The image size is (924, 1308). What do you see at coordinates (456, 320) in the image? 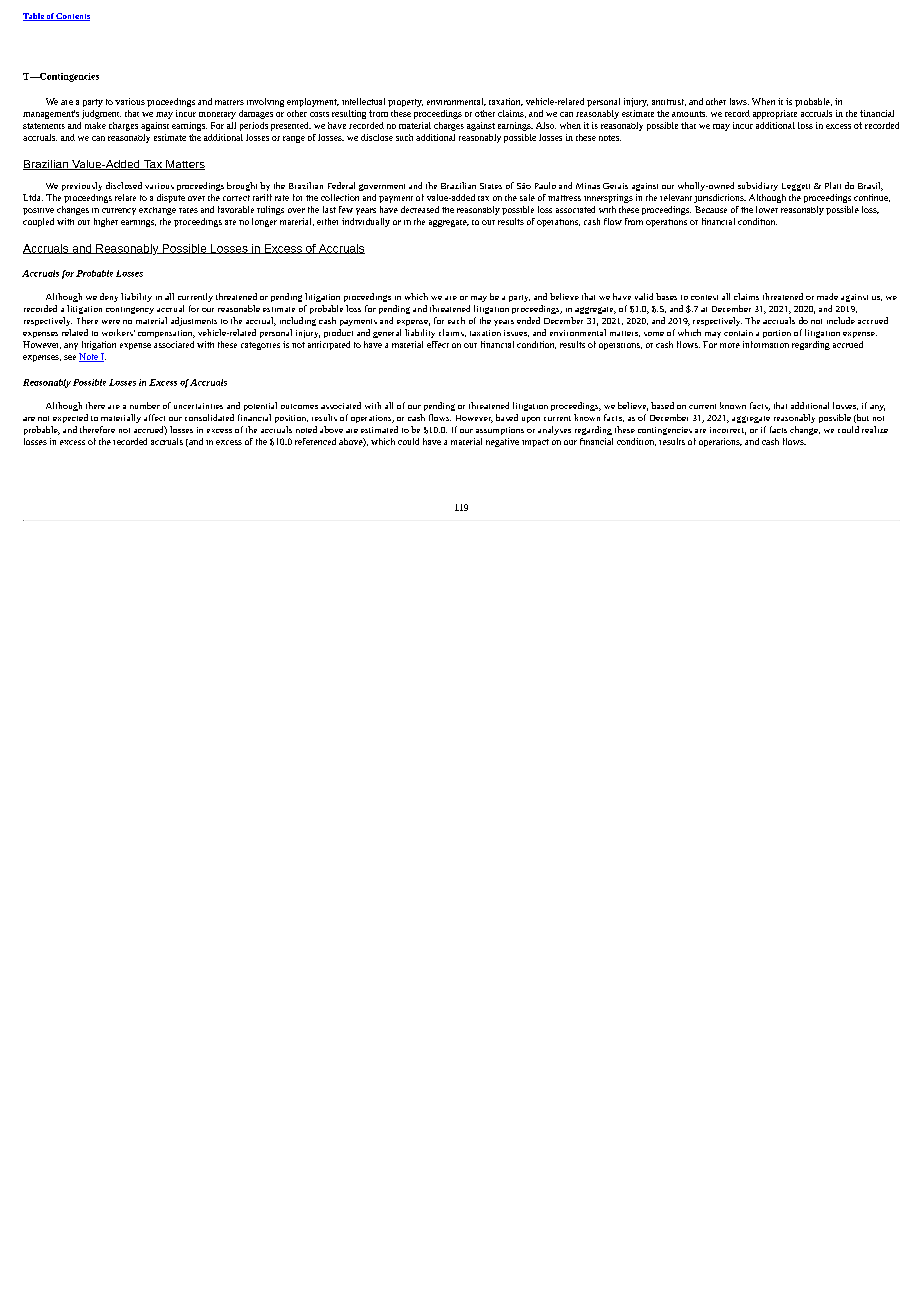
I see `each` at bounding box center [456, 320].
